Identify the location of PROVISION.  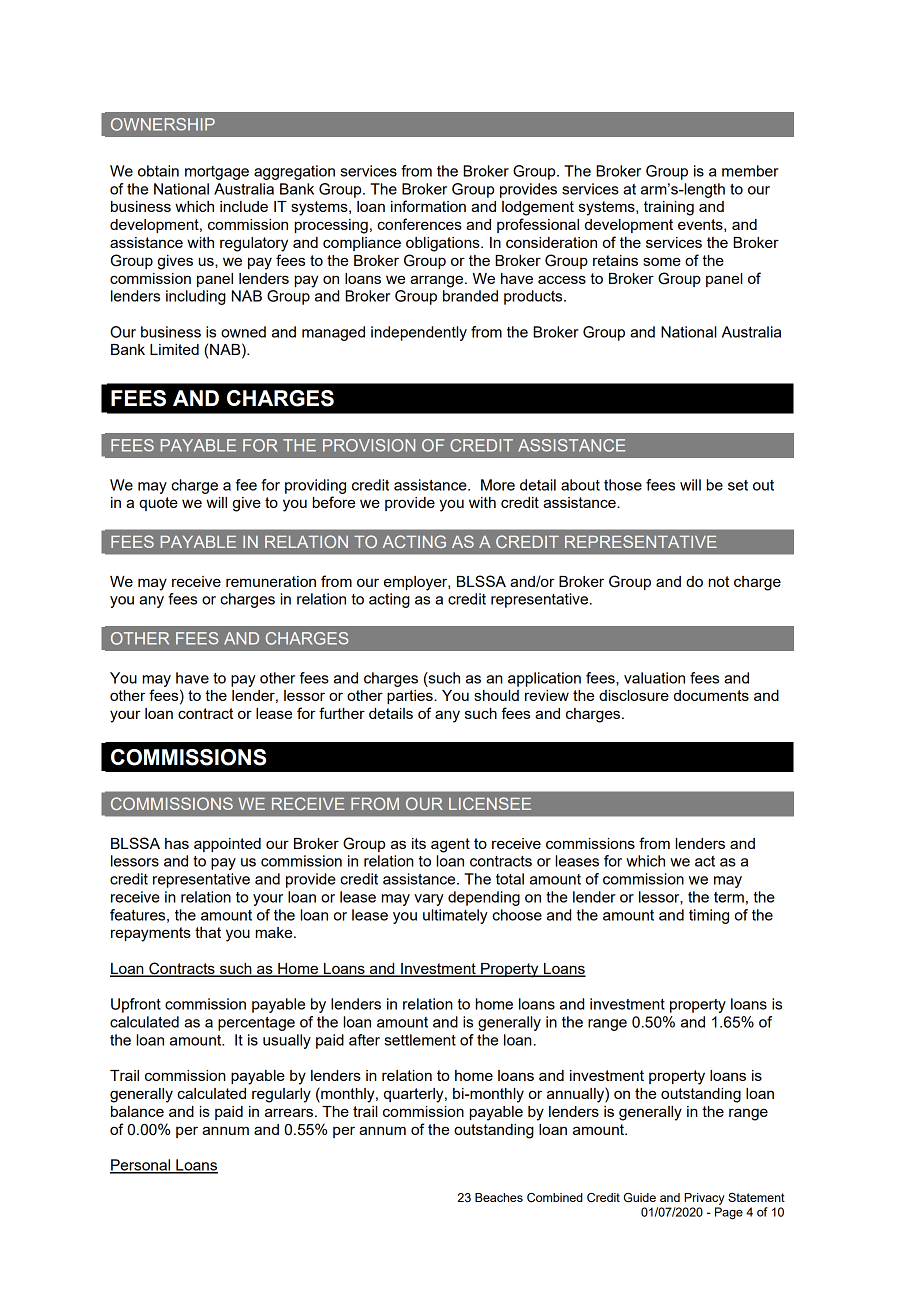
(369, 445).
